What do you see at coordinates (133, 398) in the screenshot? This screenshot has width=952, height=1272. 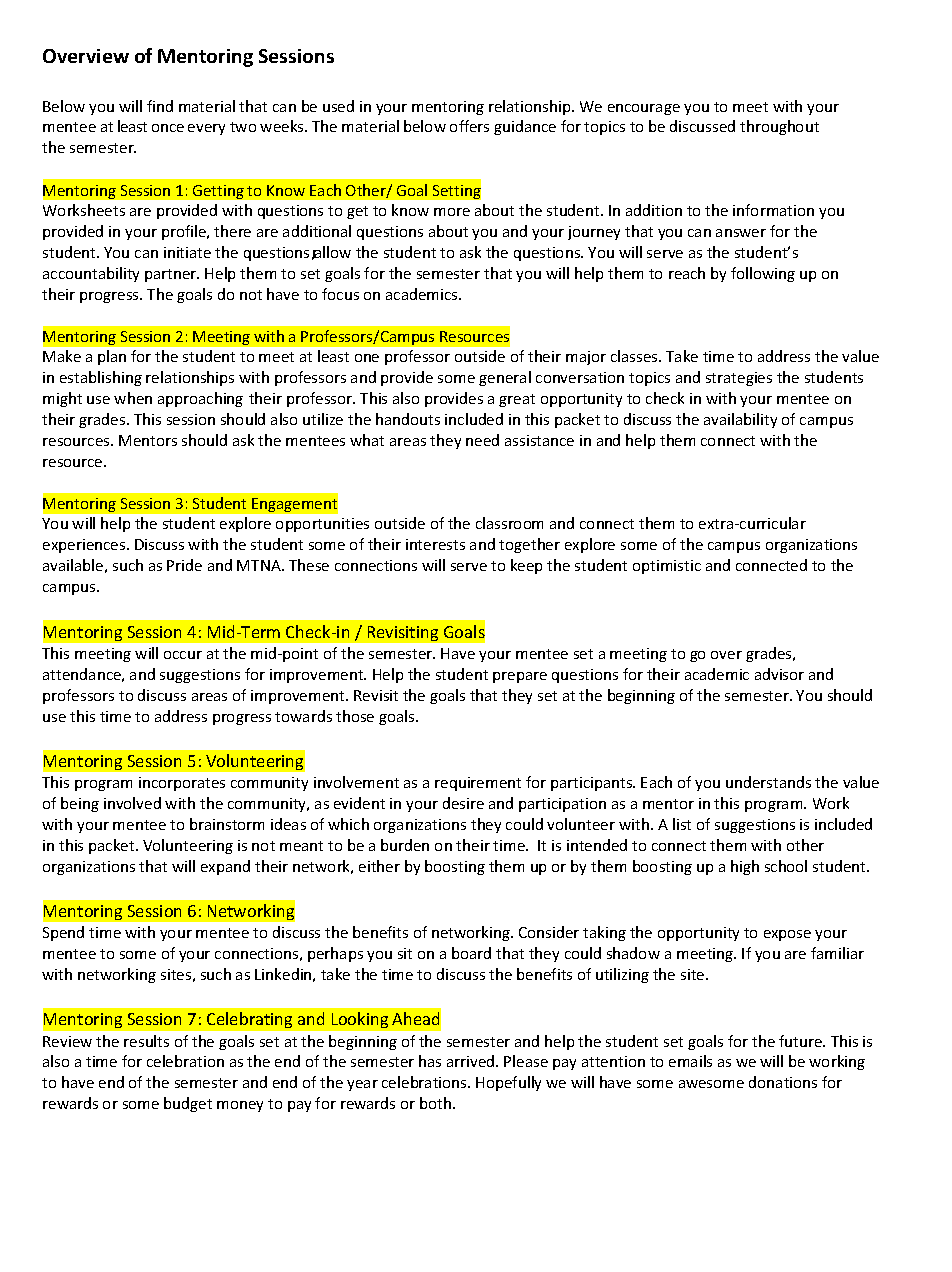 I see `when` at bounding box center [133, 398].
